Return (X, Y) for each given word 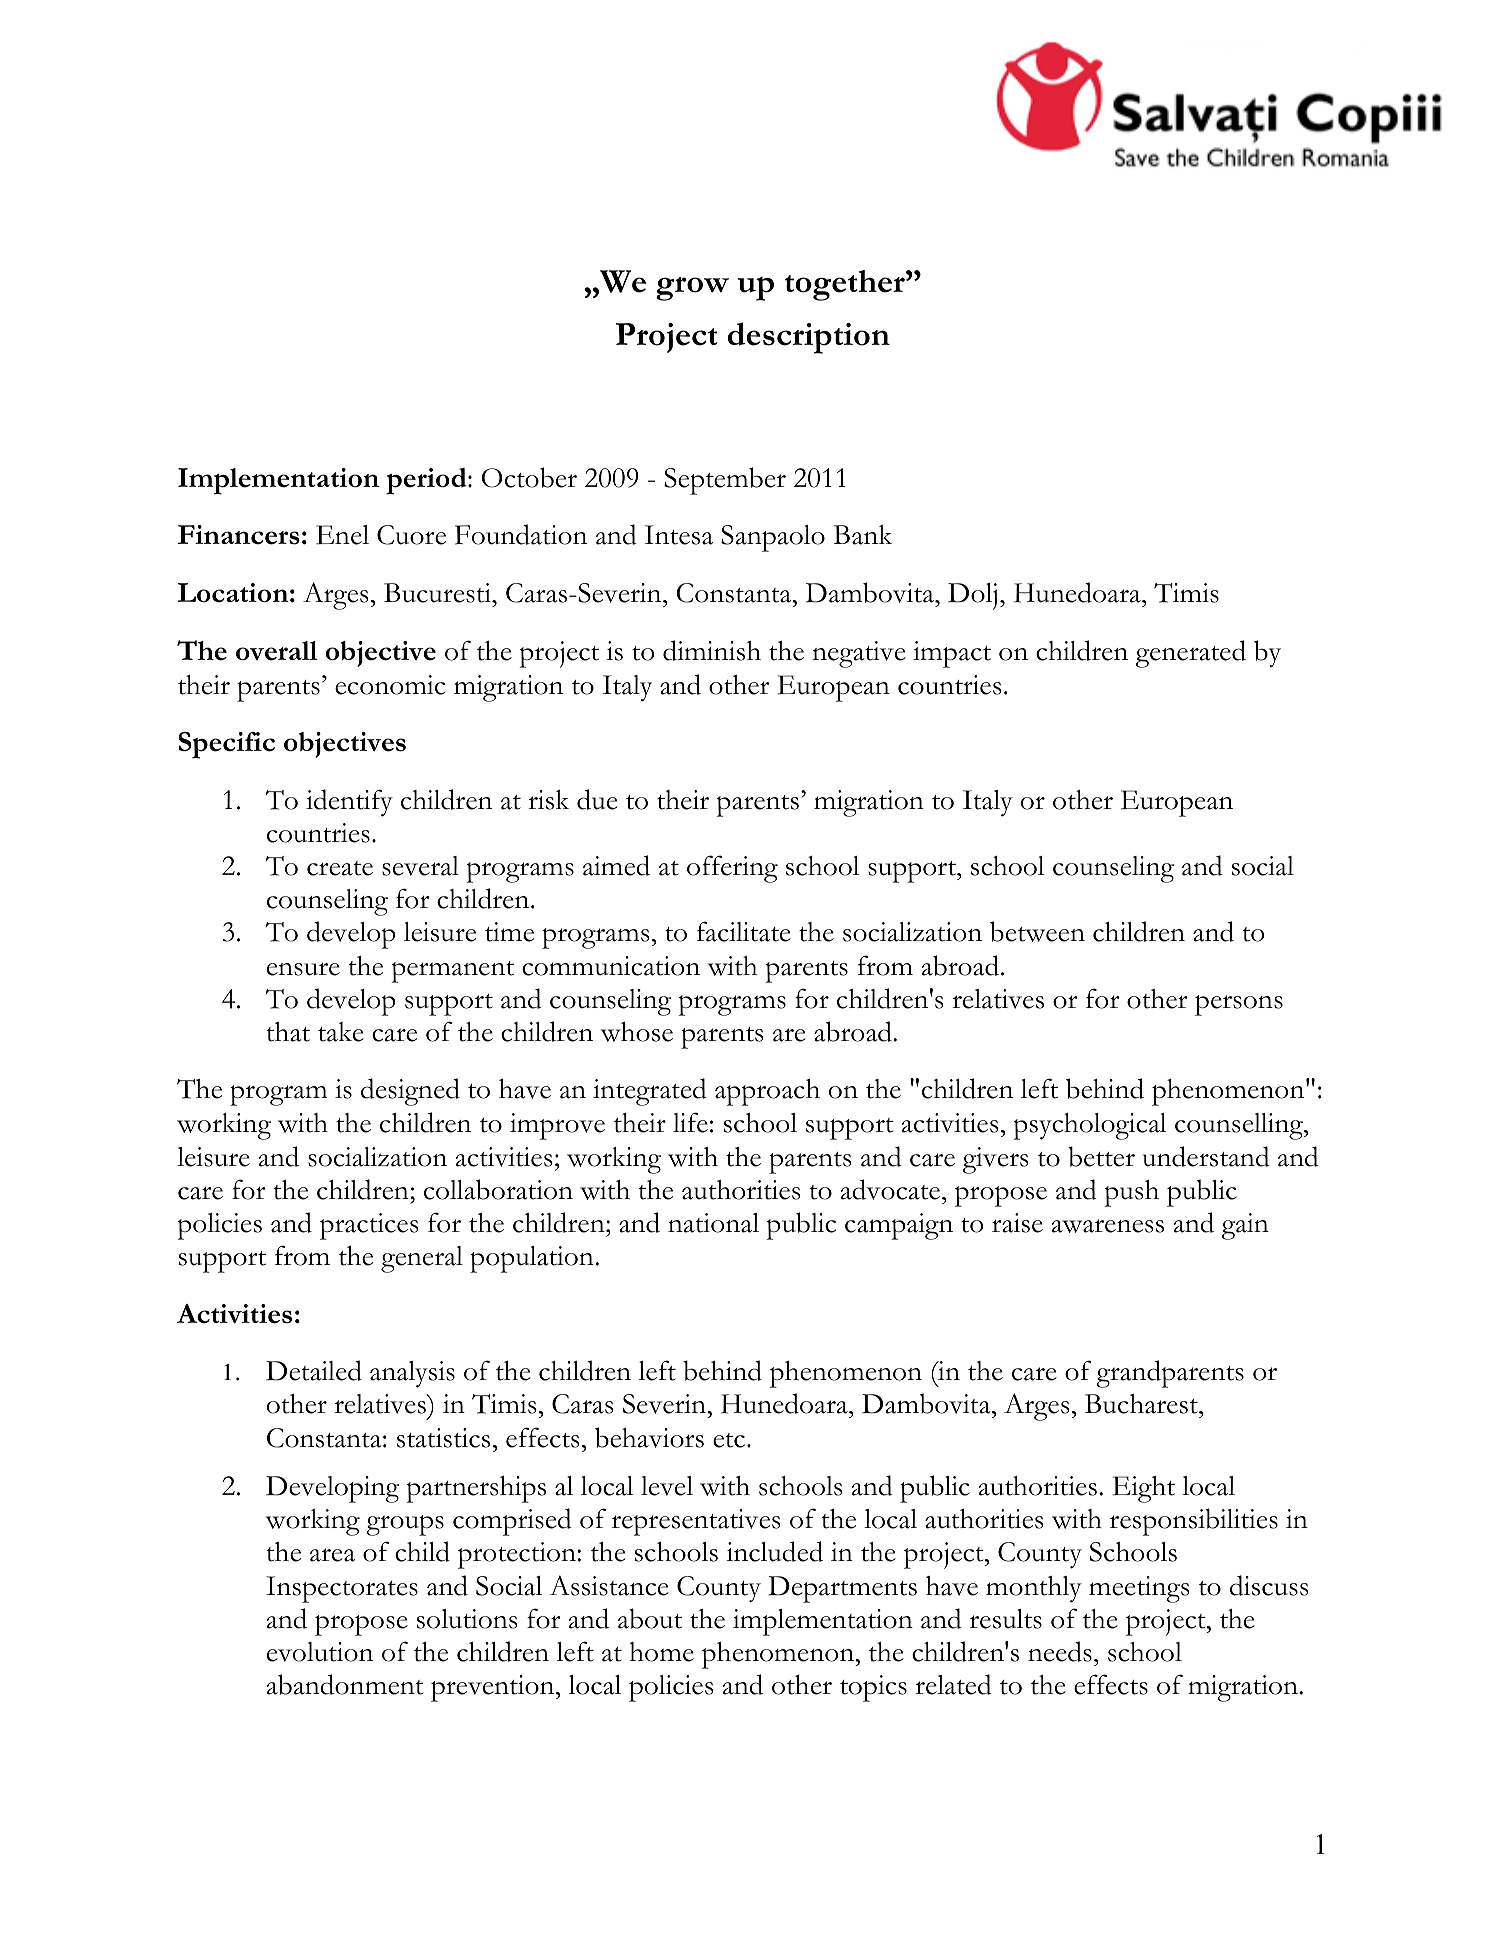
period (427, 481)
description (809, 338)
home (661, 1652)
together (845, 285)
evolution (320, 1652)
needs (1060, 1651)
